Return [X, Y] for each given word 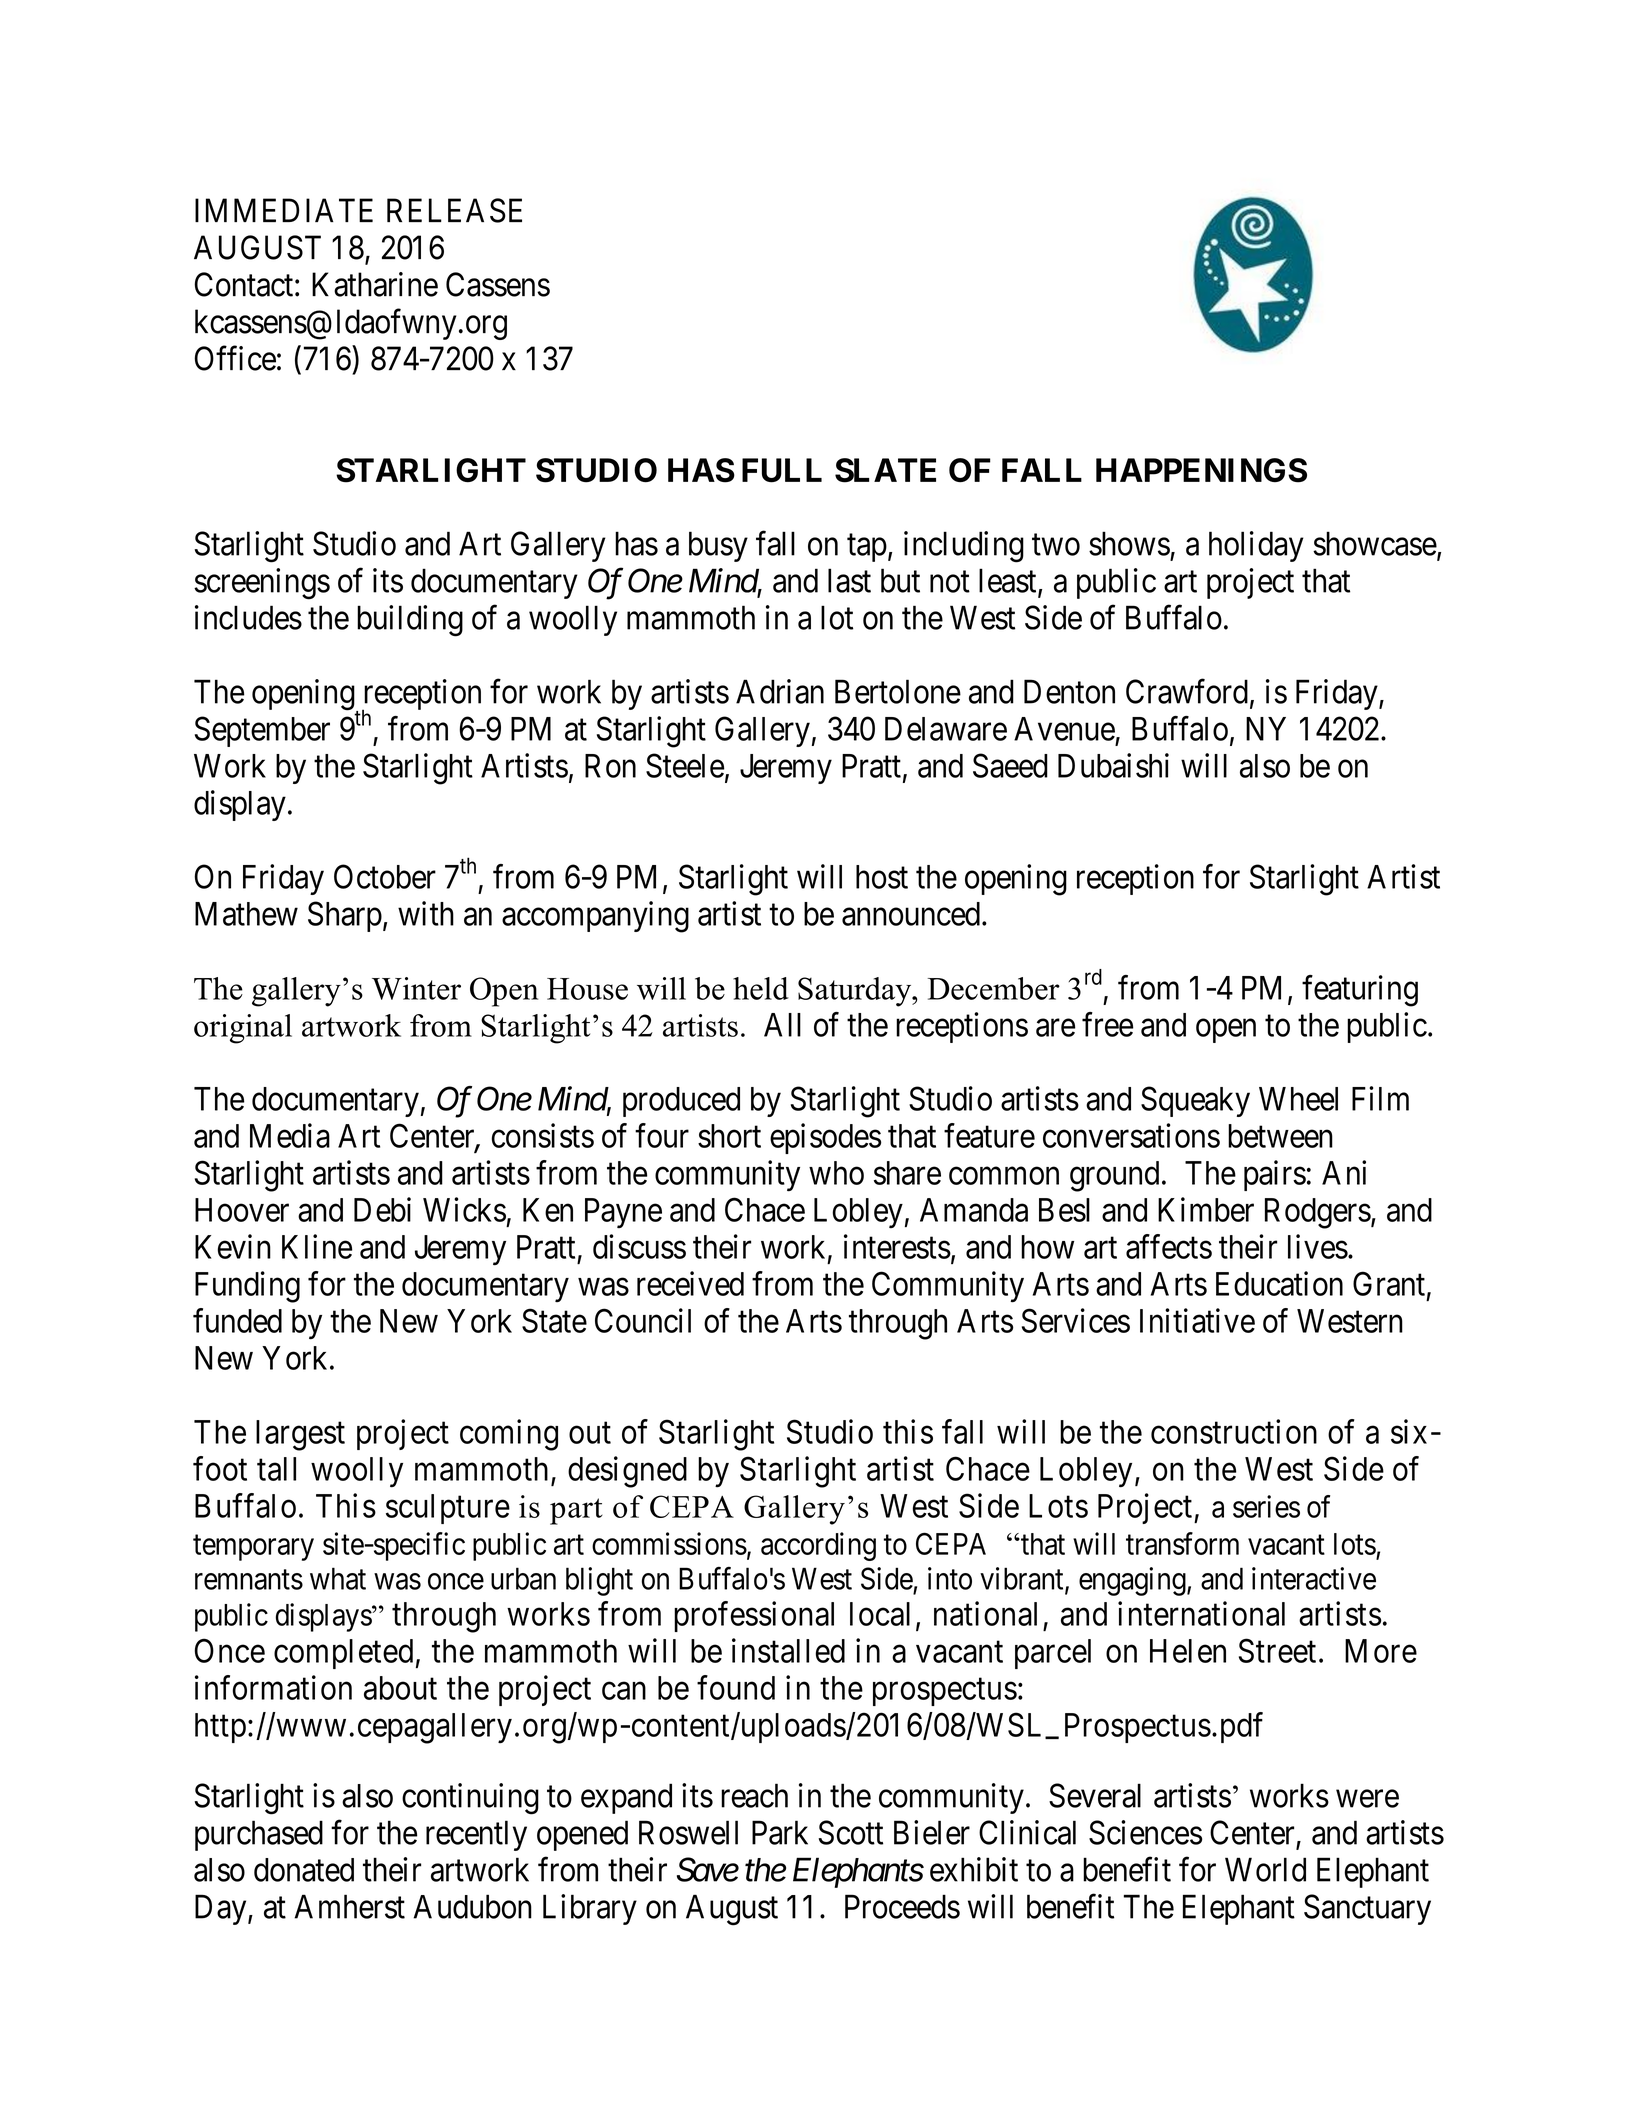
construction [1234, 1431]
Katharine [375, 284]
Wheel [1298, 1099]
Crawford [1187, 691]
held [761, 988]
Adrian [780, 691]
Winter [416, 988]
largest [300, 1435]
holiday [1256, 546]
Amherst [349, 1906]
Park [780, 1832]
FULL [782, 470]
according [818, 1546]
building [410, 621]
